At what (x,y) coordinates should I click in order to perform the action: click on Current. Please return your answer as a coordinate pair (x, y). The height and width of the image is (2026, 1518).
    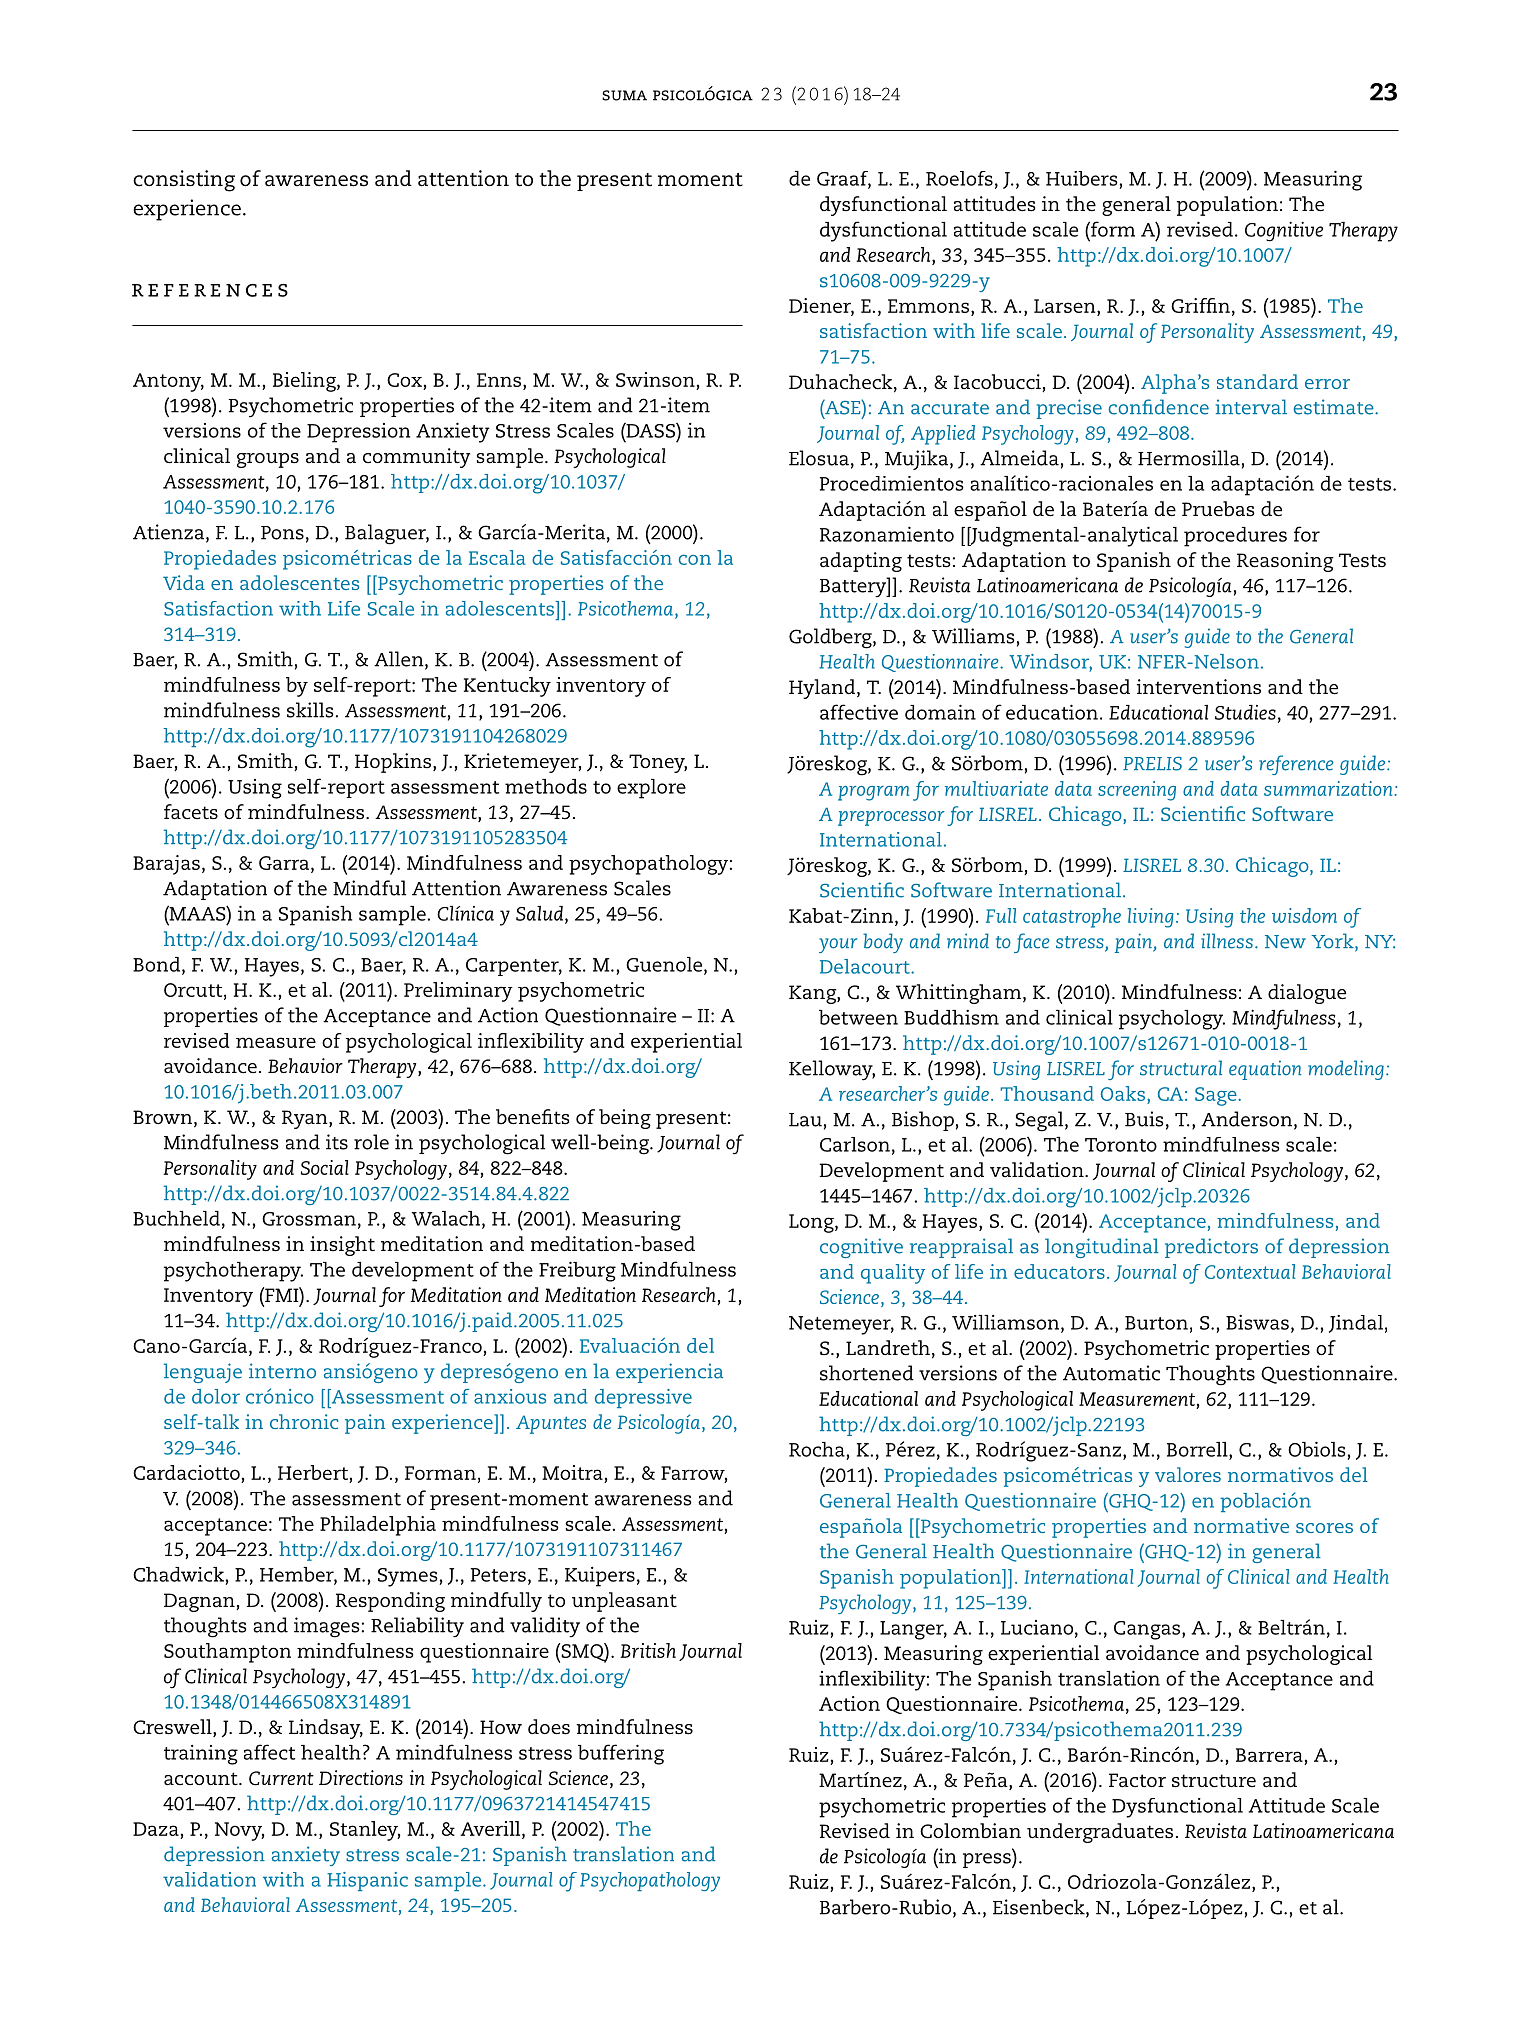
    Looking at the image, I should click on (281, 1778).
